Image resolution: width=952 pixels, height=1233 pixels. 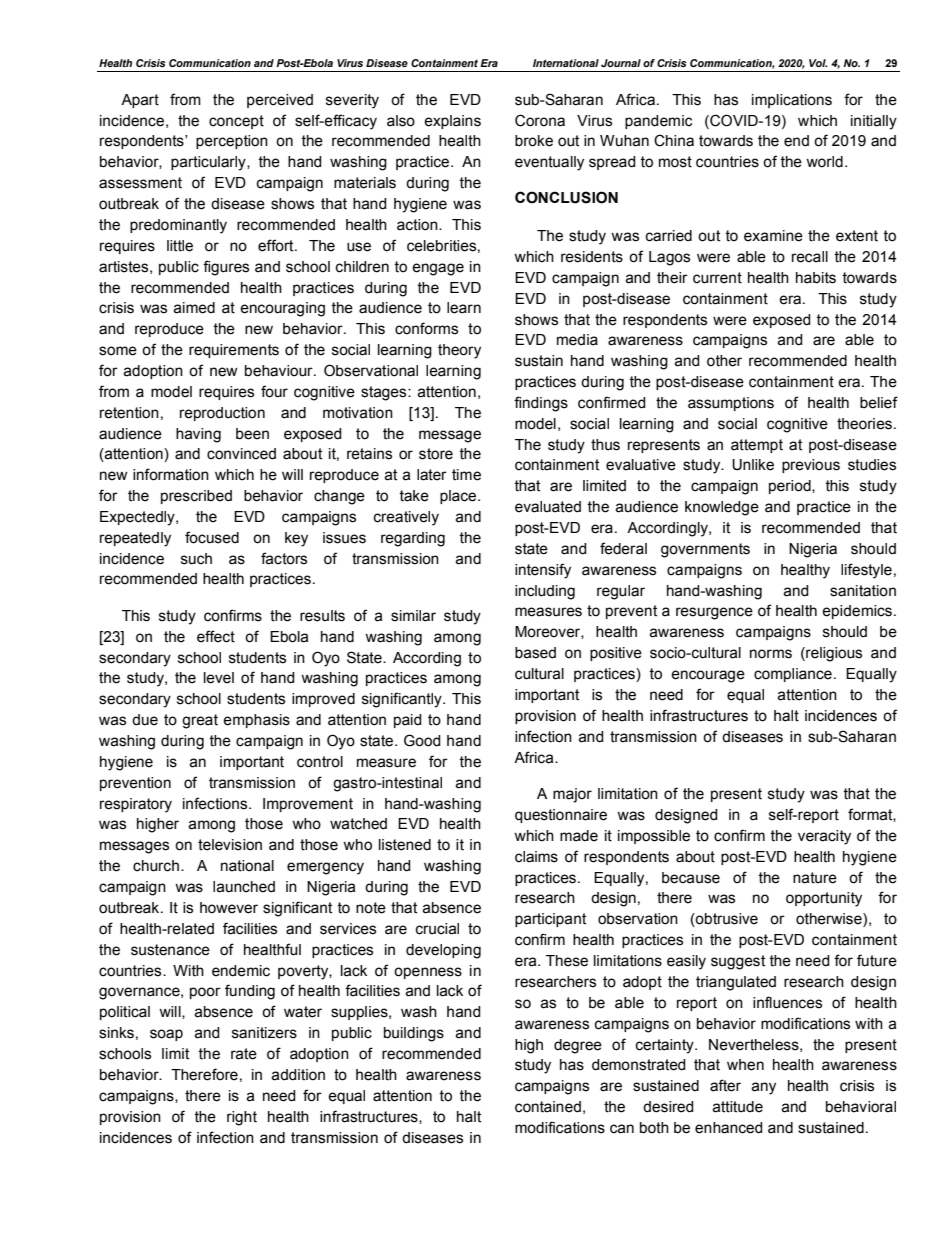 I want to click on concept, so click(x=236, y=122).
